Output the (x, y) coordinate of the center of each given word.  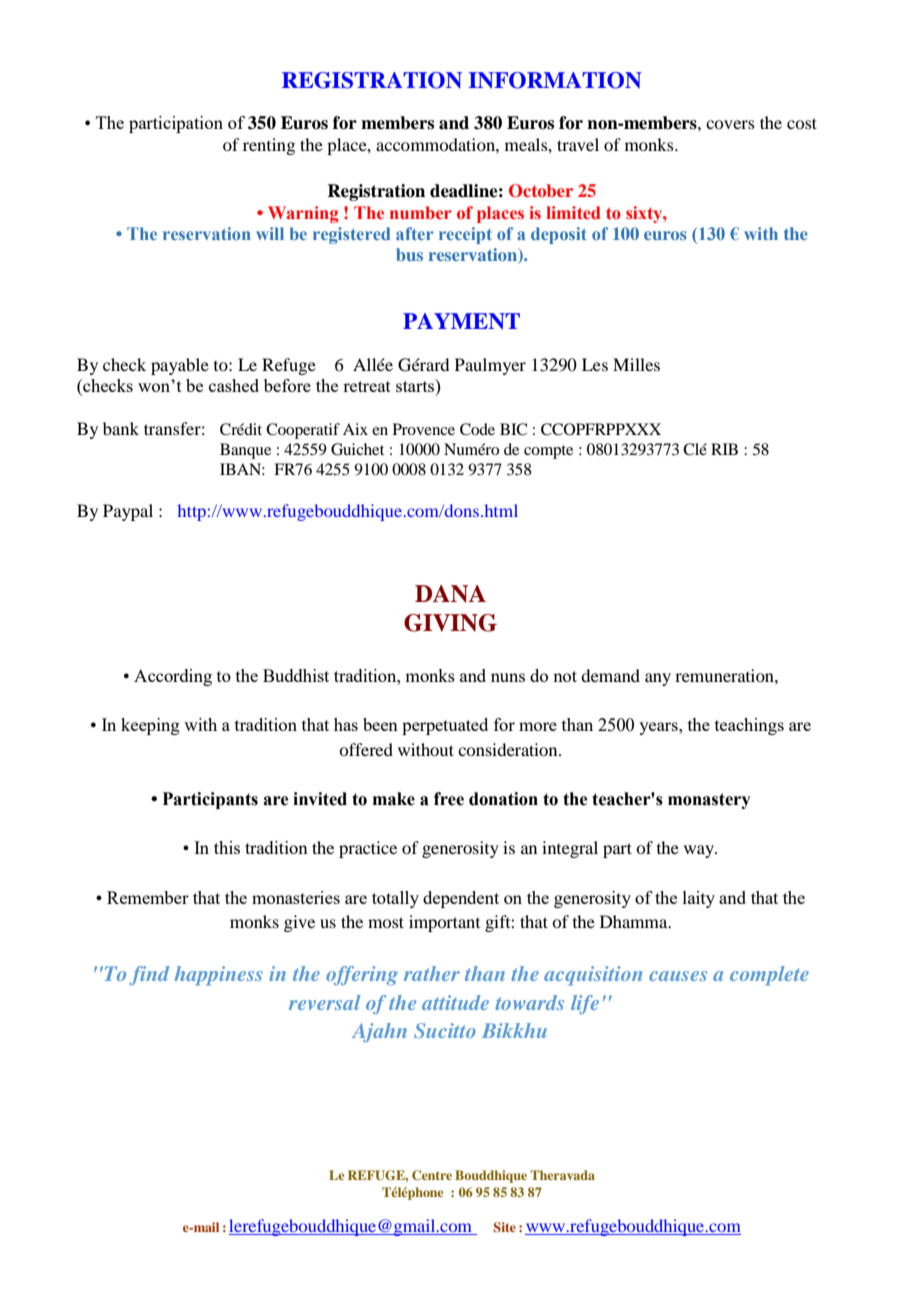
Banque (245, 451)
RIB (724, 449)
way (700, 851)
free (449, 799)
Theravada (562, 1175)
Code (477, 429)
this (227, 847)
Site (504, 1227)
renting (269, 146)
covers (730, 124)
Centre (432, 1175)
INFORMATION (555, 80)
